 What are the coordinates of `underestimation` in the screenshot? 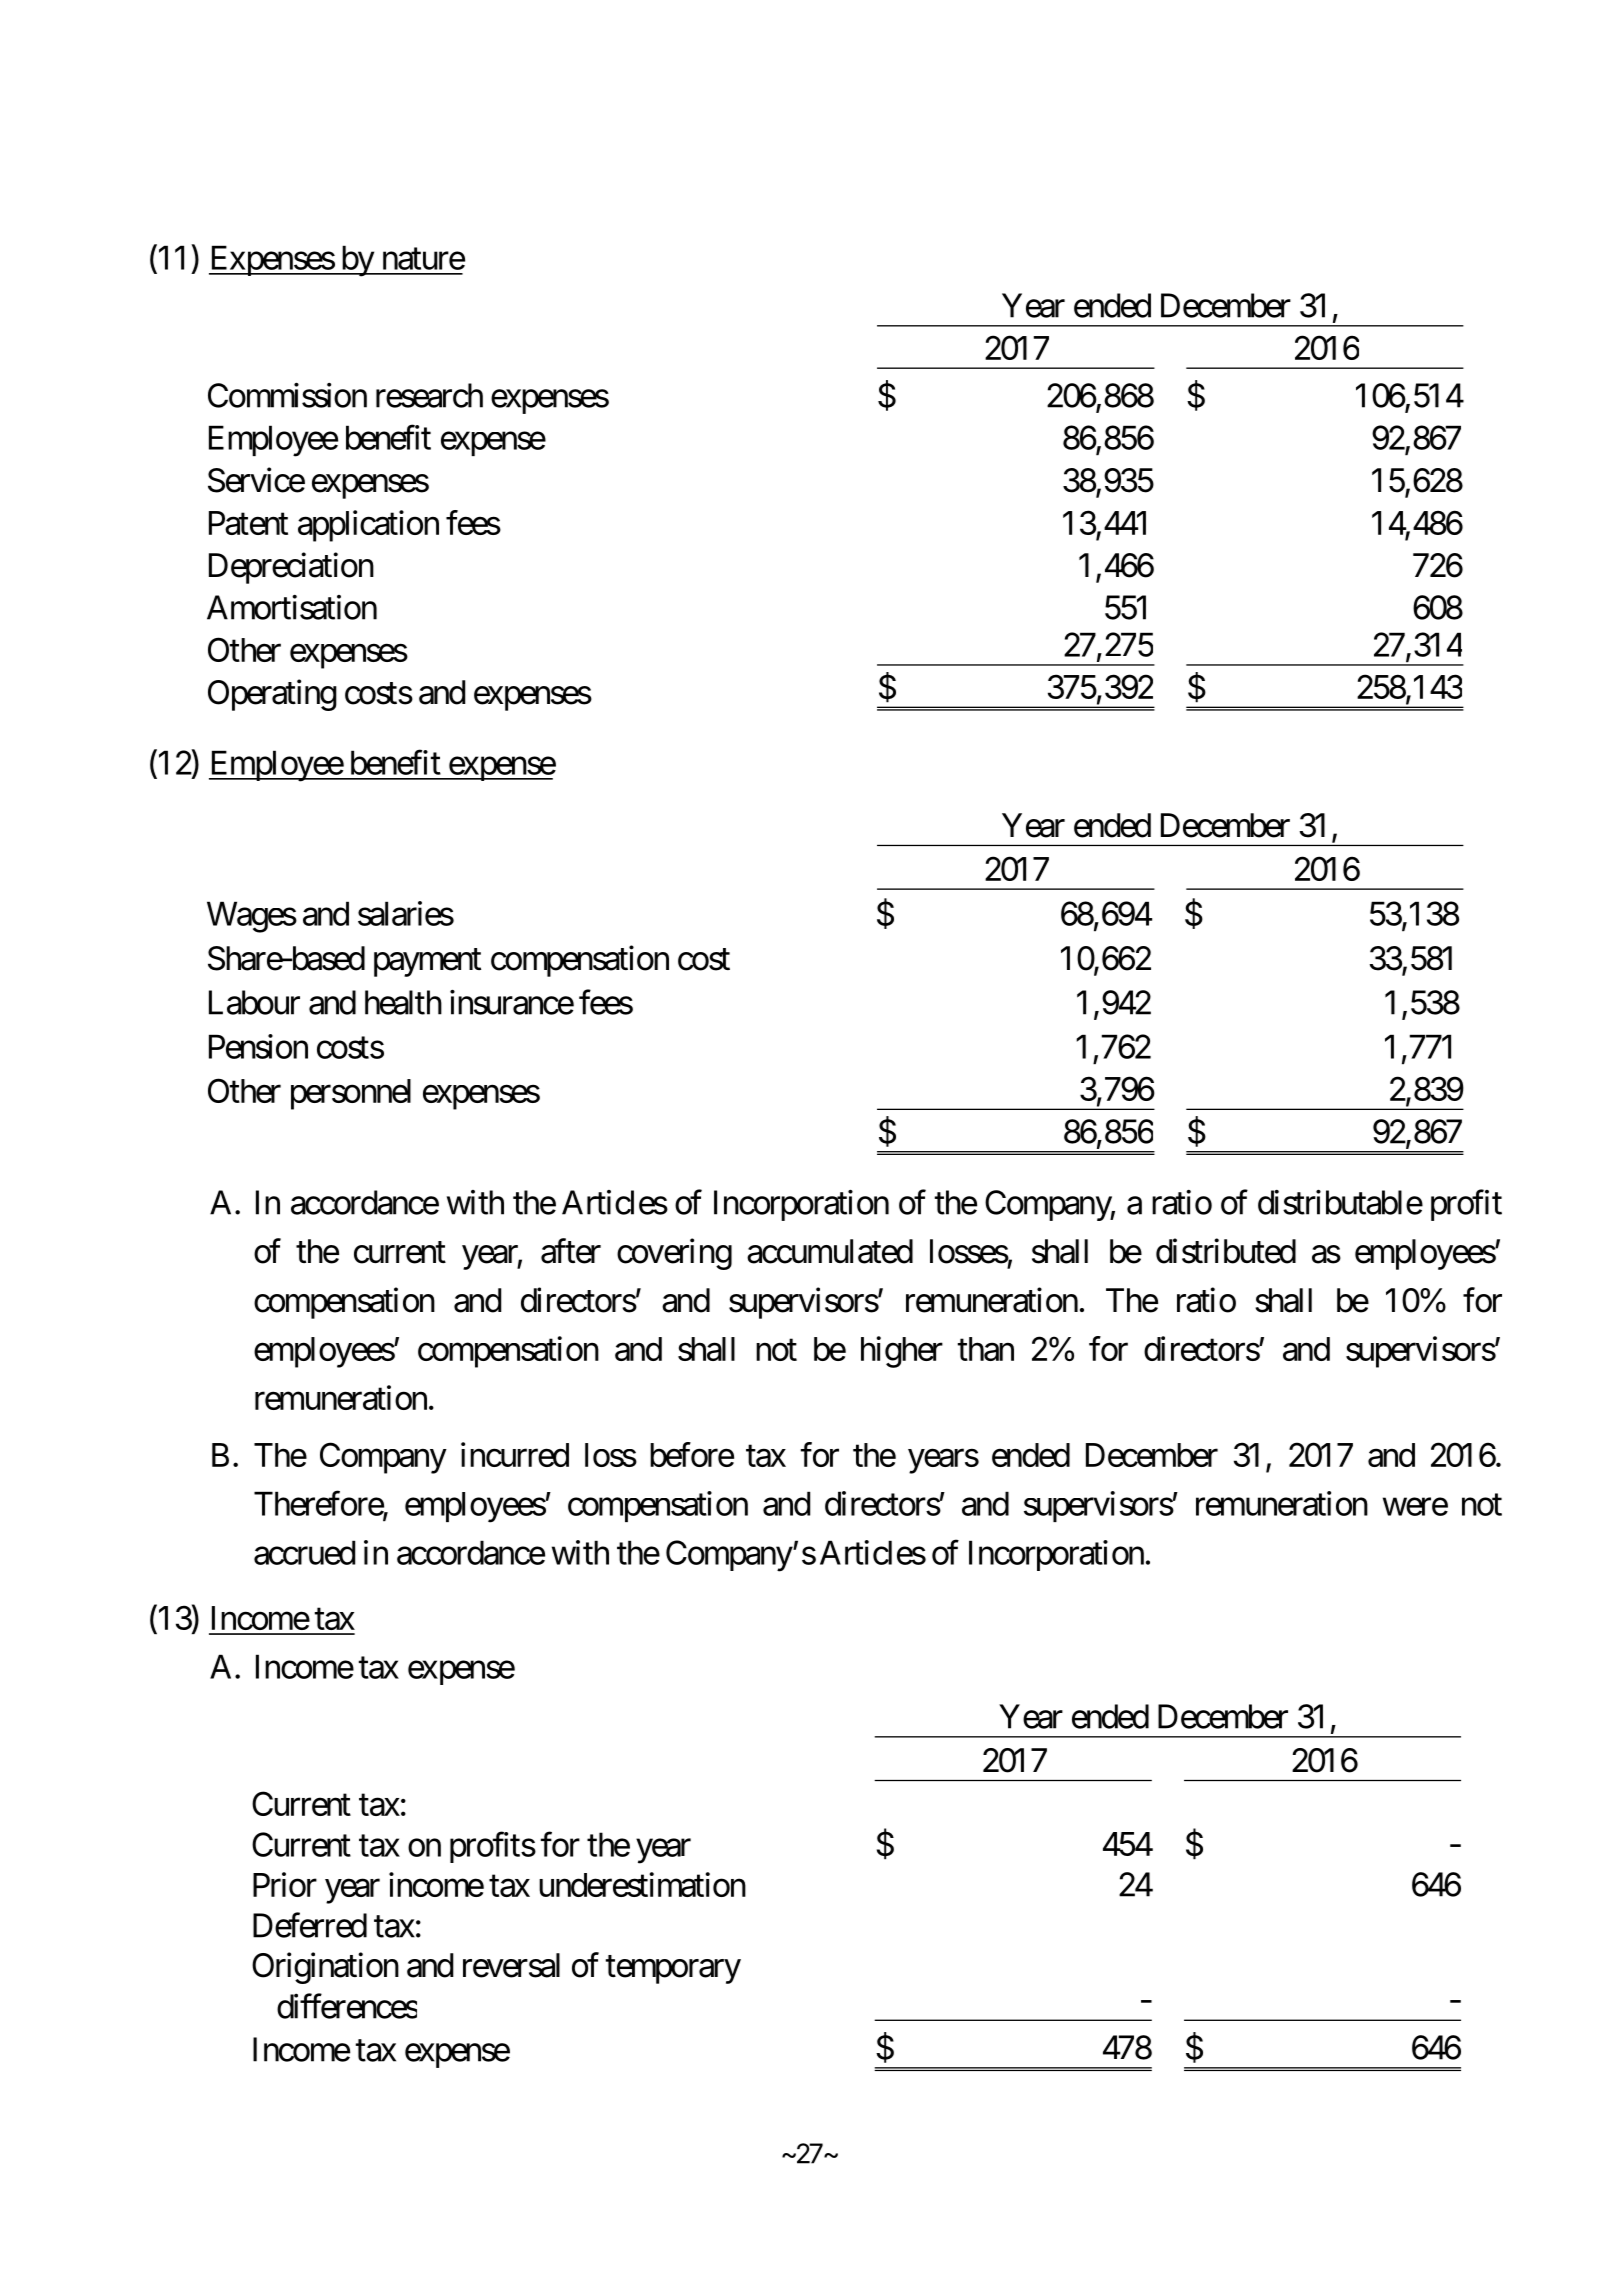 It's located at (642, 1884).
